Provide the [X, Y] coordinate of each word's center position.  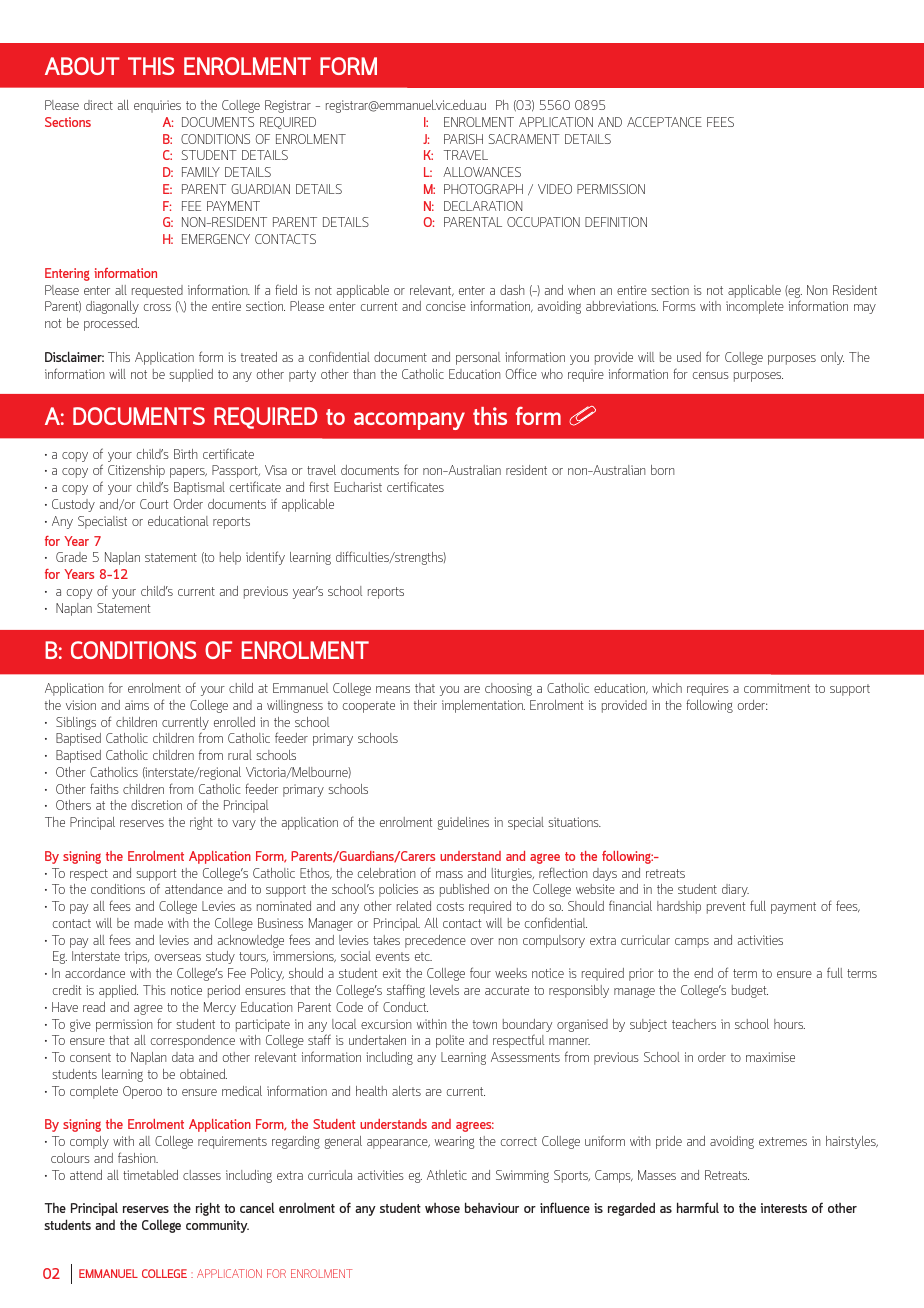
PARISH [463, 139]
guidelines [463, 823]
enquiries [157, 106]
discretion [156, 805]
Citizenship [136, 471]
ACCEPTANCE [664, 122]
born [662, 470]
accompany [409, 421]
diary [735, 890]
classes [202, 1175]
